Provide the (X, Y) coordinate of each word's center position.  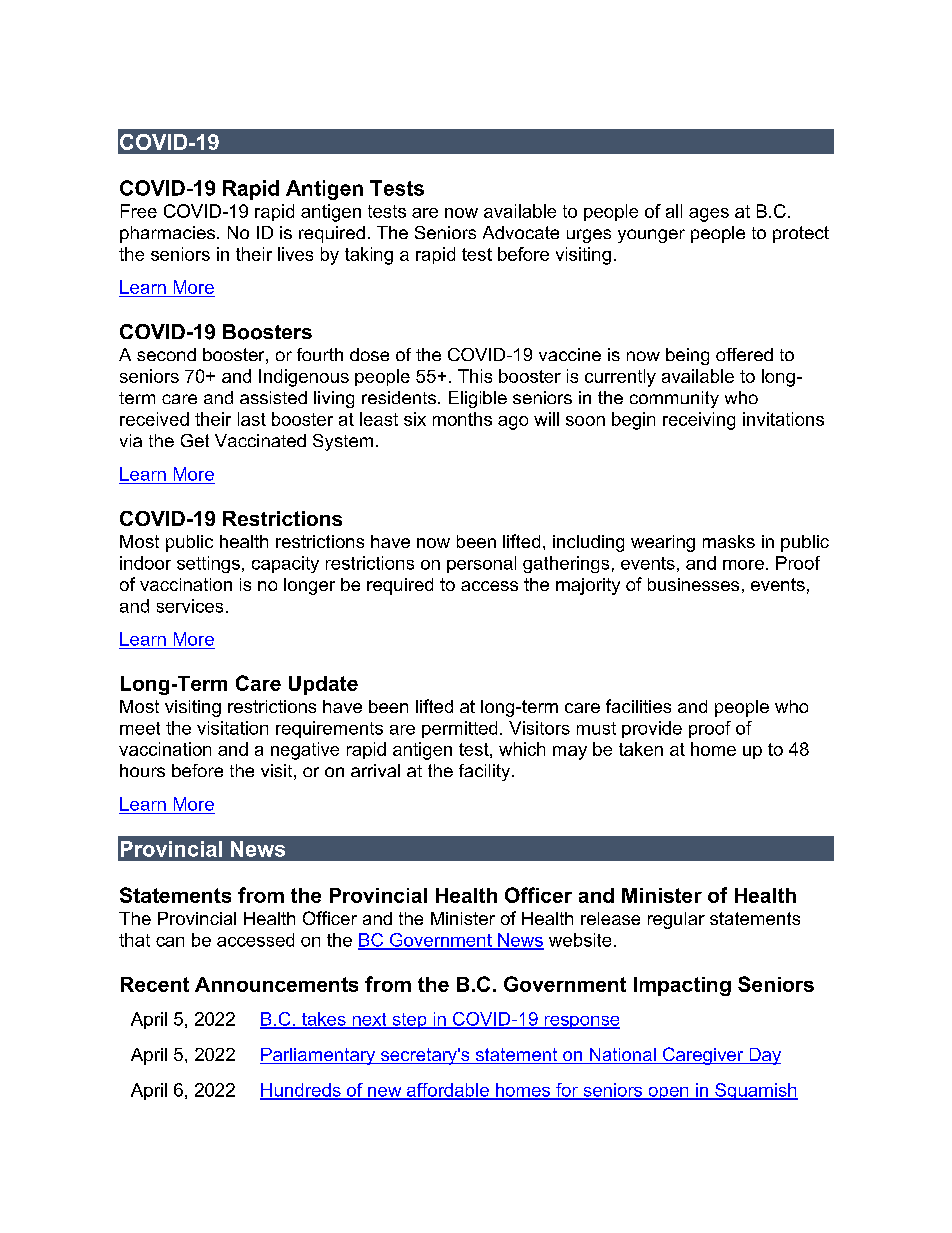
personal (481, 564)
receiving (699, 421)
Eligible (478, 399)
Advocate (521, 232)
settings (208, 564)
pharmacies (169, 234)
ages (709, 215)
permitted (459, 729)
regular (676, 920)
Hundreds (301, 1091)
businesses (693, 584)
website (580, 940)
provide (652, 729)
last (252, 419)
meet (140, 728)
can (170, 942)
